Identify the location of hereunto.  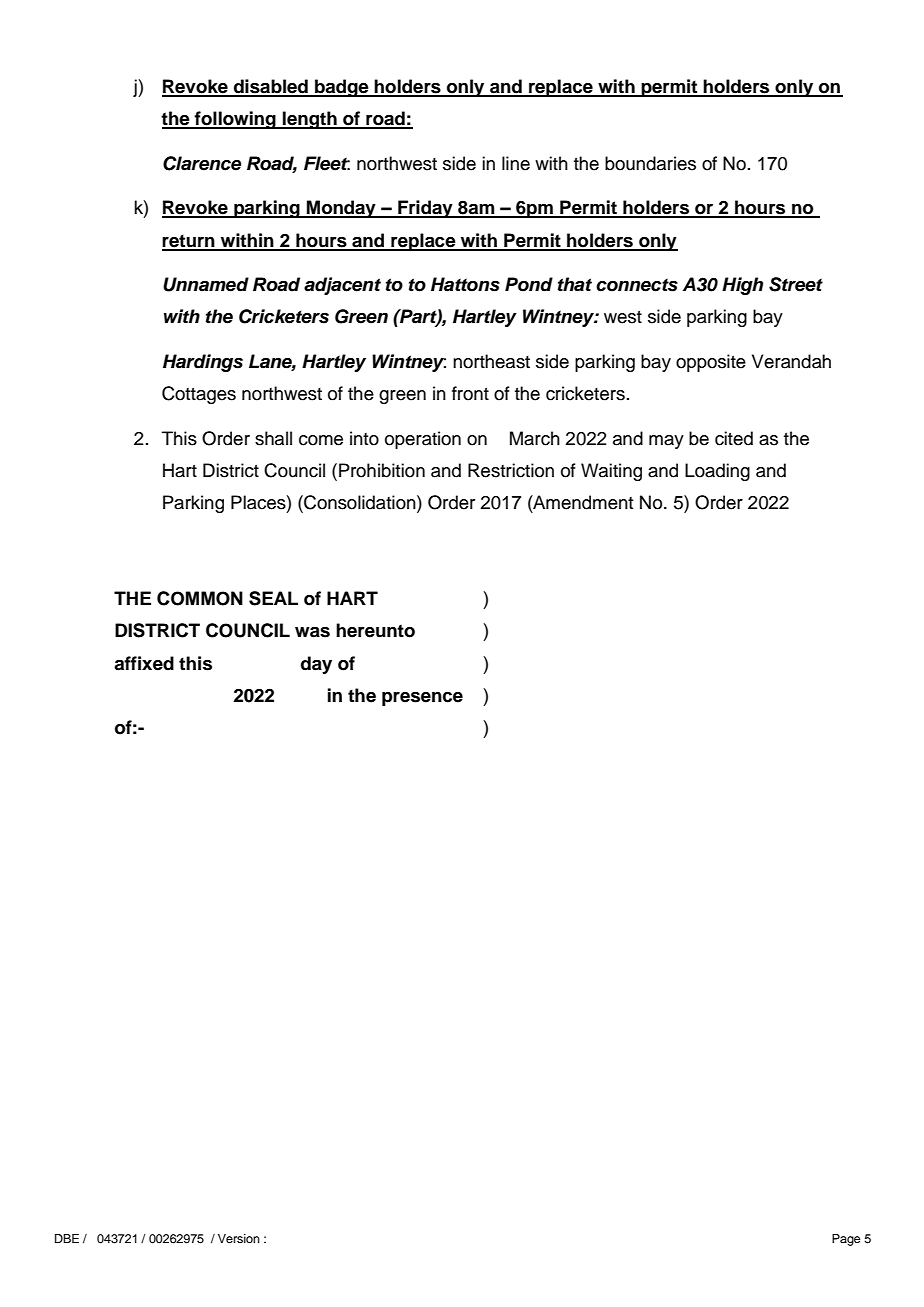
(375, 630).
